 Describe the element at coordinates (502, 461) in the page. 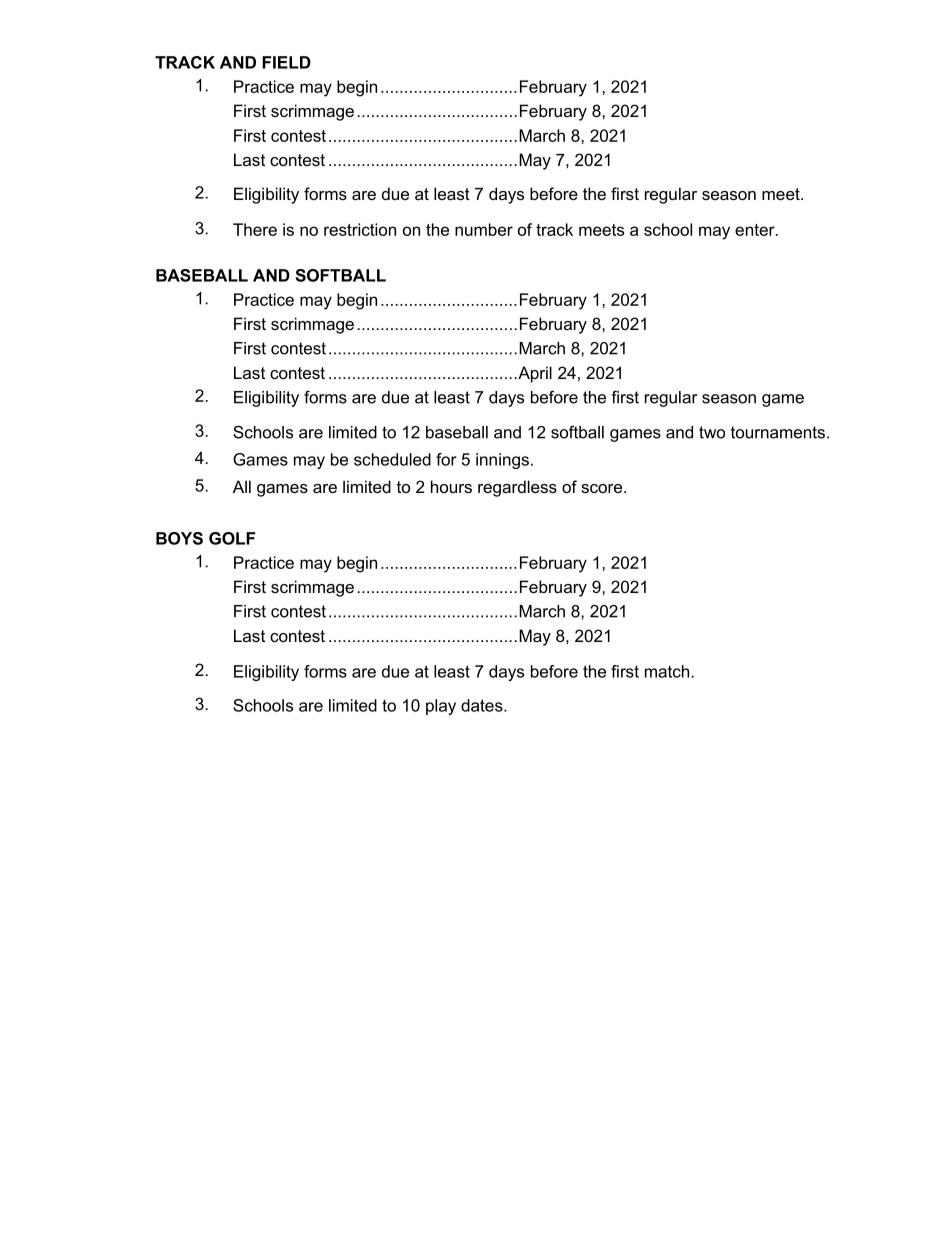

I see `innings` at that location.
